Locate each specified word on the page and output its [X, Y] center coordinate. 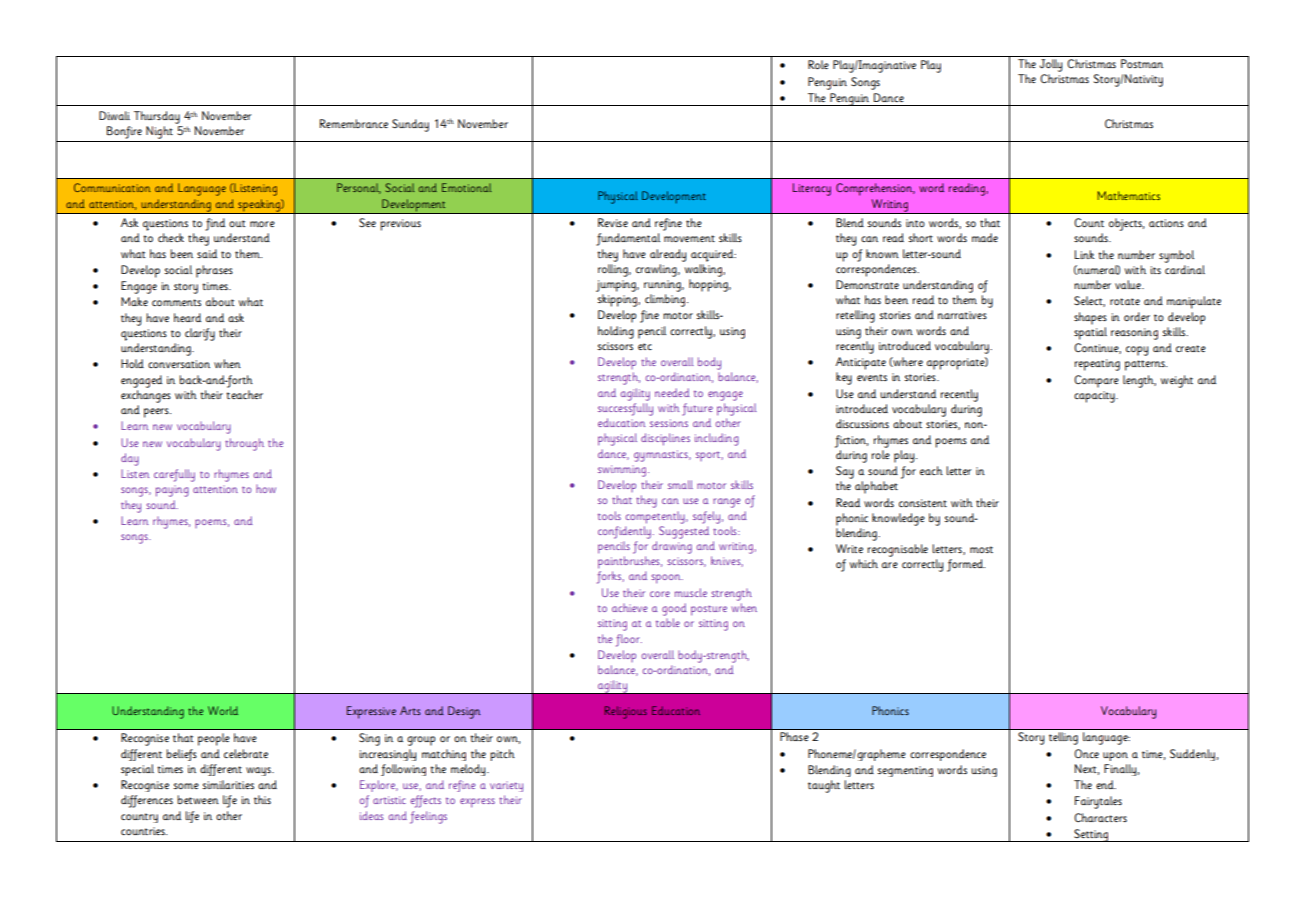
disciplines [665, 439]
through [244, 444]
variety [506, 786]
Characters [1100, 817]
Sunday [410, 125]
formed [966, 565]
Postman [1142, 63]
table [668, 622]
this [262, 799]
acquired [713, 255]
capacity [1095, 397]
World [223, 710]
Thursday [157, 117]
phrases [214, 271]
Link [1084, 254]
